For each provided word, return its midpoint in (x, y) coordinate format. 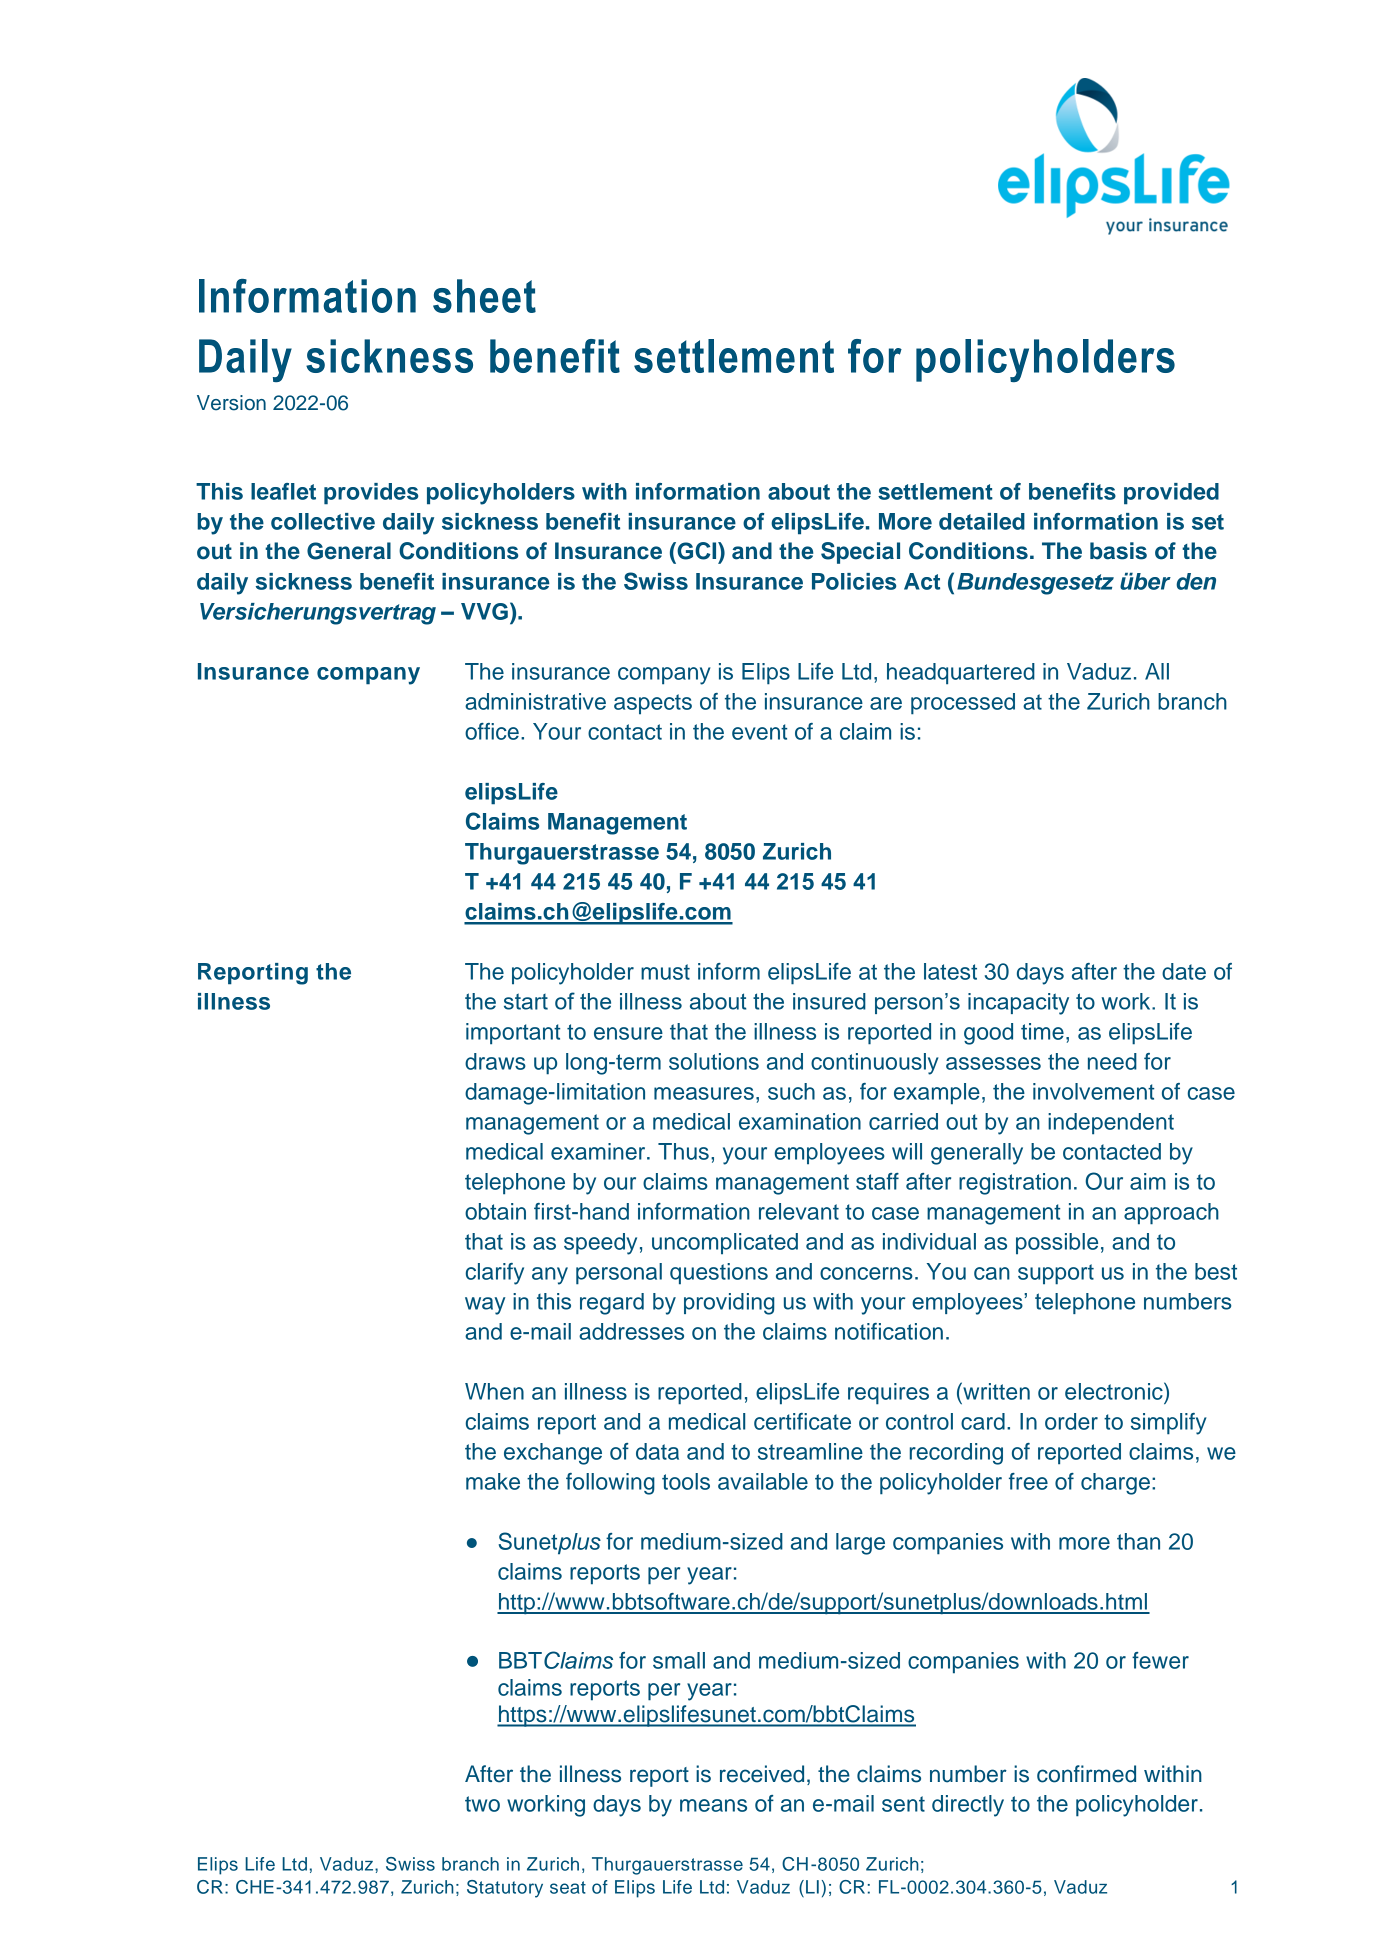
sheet (484, 296)
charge (1115, 1484)
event (759, 732)
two (482, 1804)
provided (1171, 494)
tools (686, 1481)
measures (704, 1093)
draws (495, 1061)
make (493, 1481)
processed (963, 704)
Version (231, 403)
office (492, 731)
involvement (1093, 1091)
